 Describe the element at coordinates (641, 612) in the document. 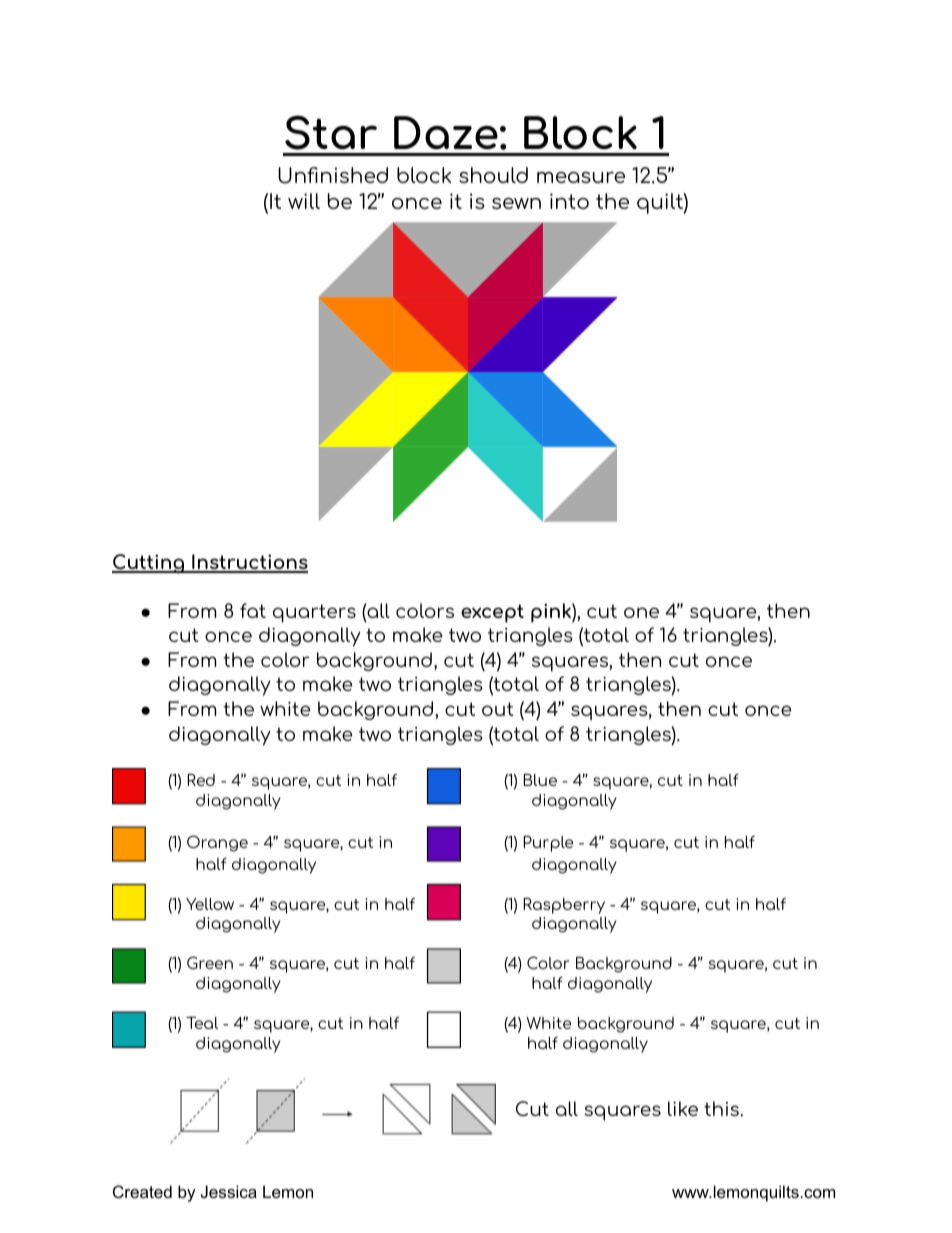

I see `one` at that location.
